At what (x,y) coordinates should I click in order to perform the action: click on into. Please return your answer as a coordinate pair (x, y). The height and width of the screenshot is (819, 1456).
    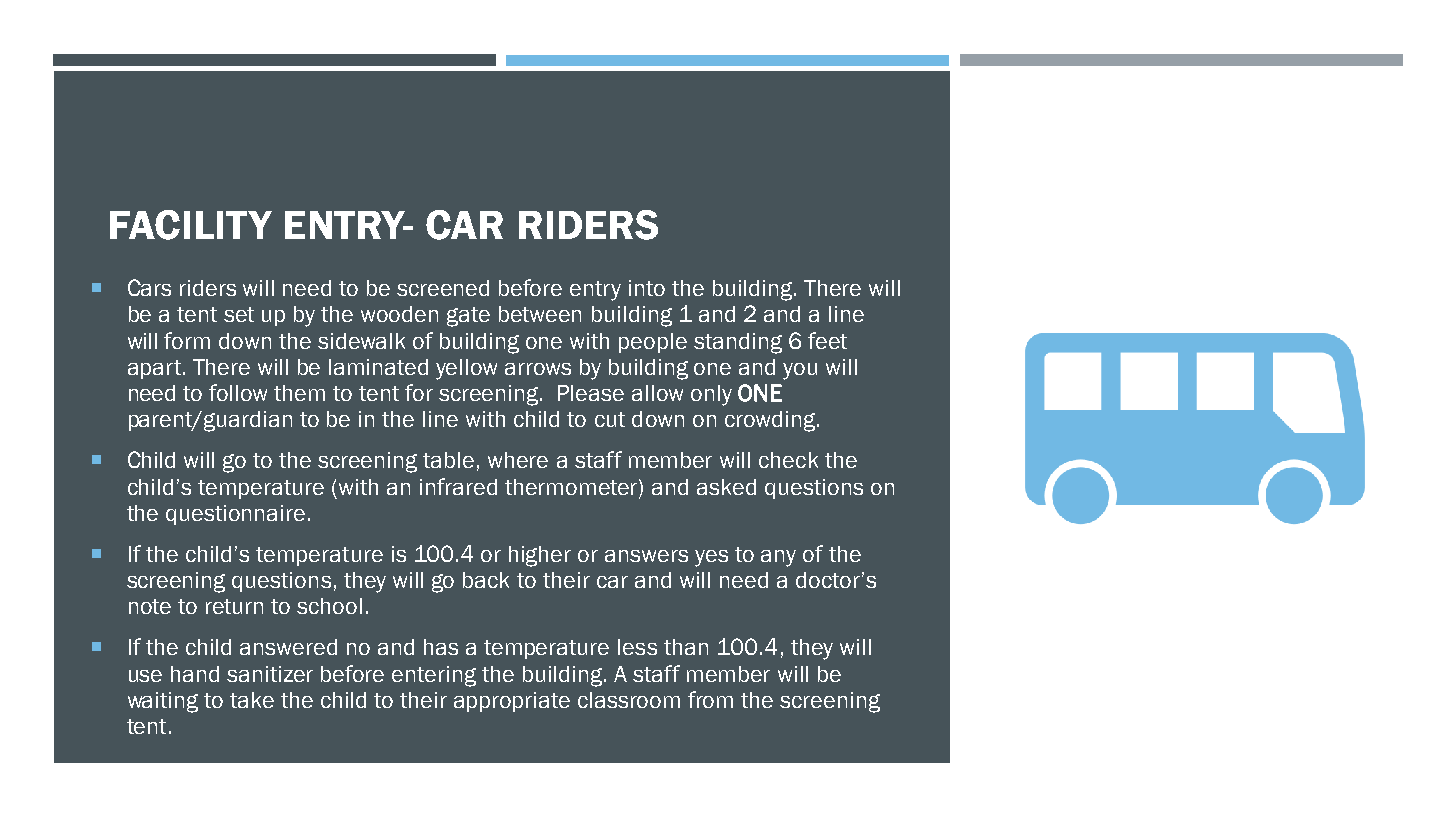
    Looking at the image, I should click on (647, 288).
